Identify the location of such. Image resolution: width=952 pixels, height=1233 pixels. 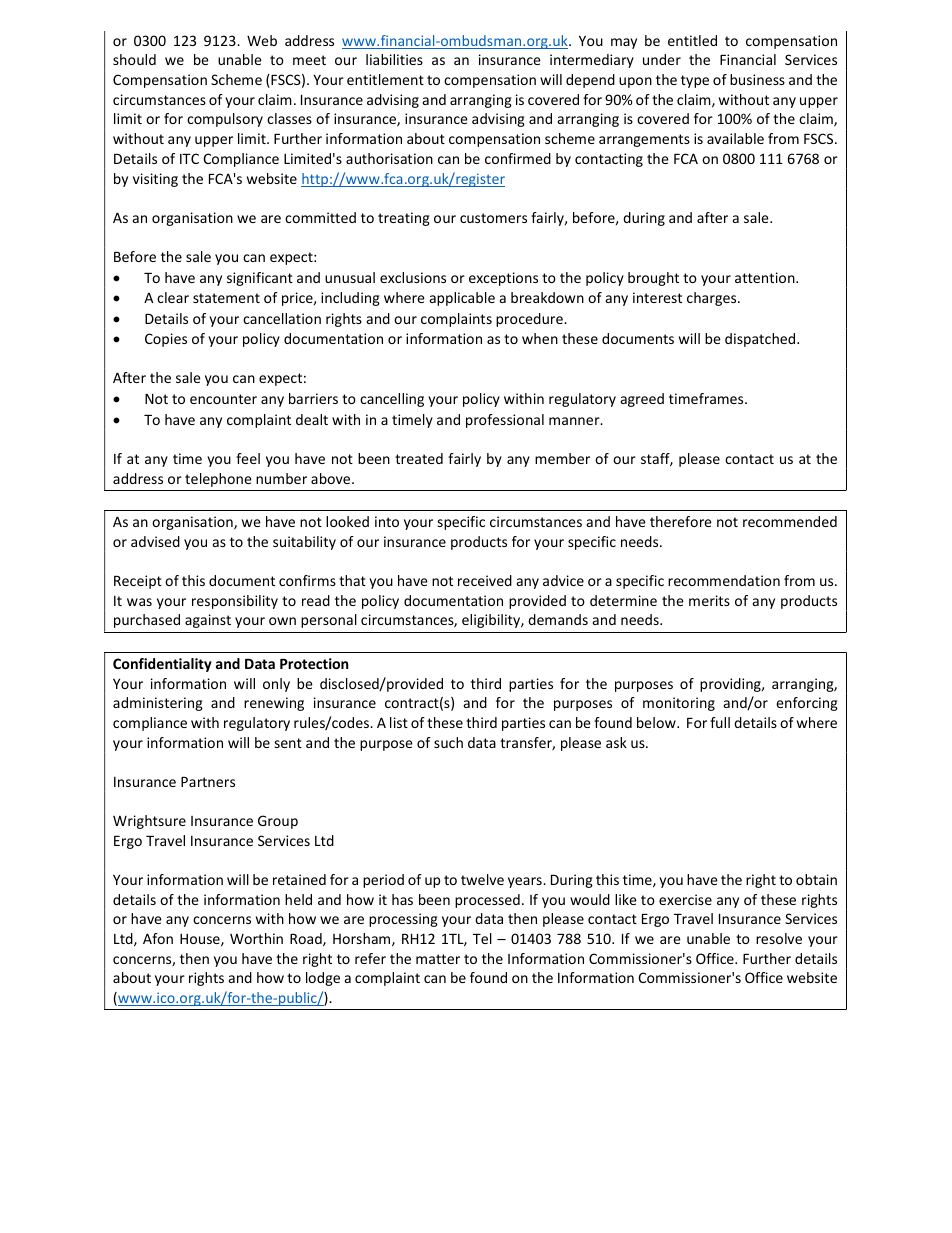
(448, 742).
